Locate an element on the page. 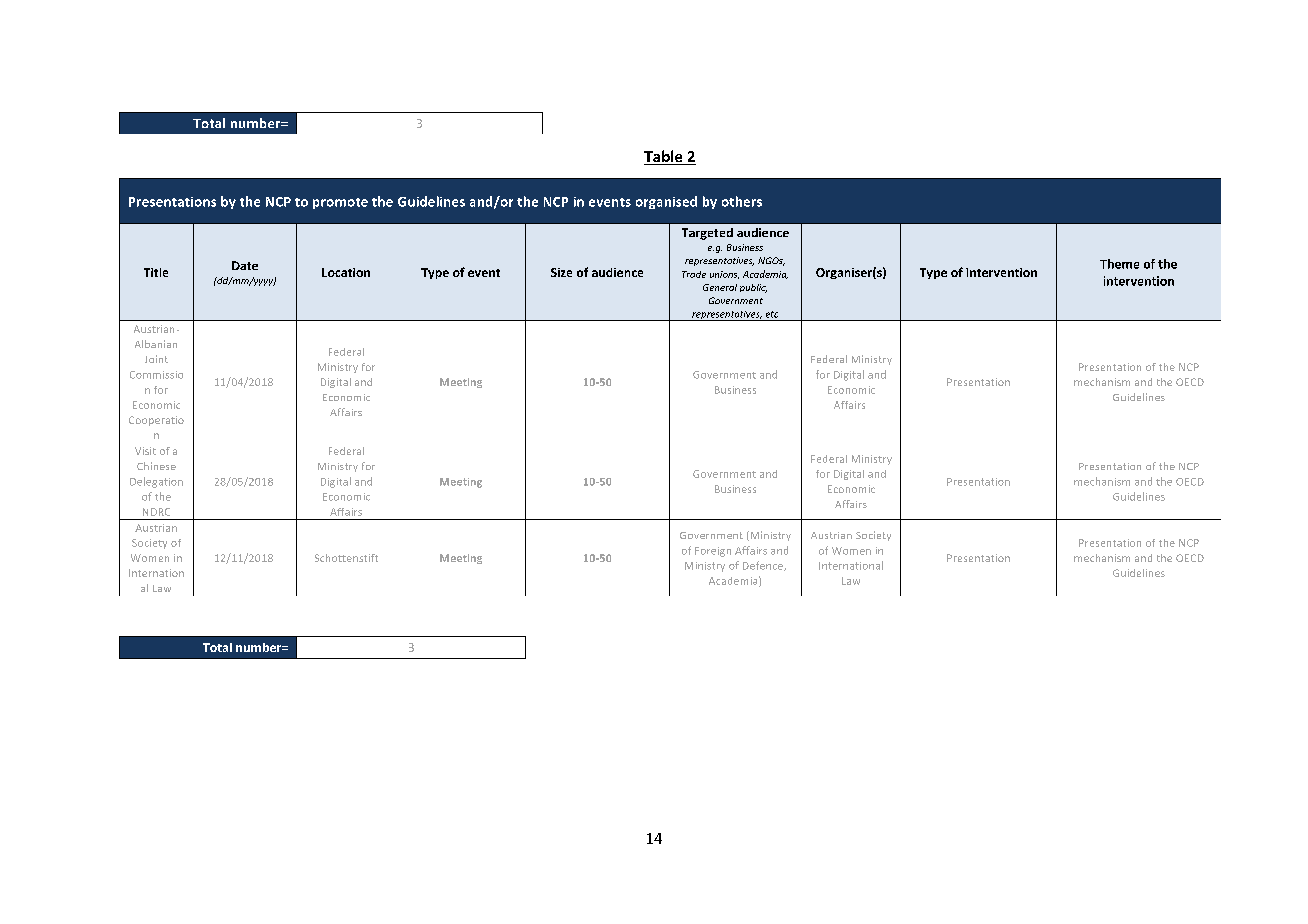 The image size is (1308, 924). Table is located at coordinates (664, 157).
